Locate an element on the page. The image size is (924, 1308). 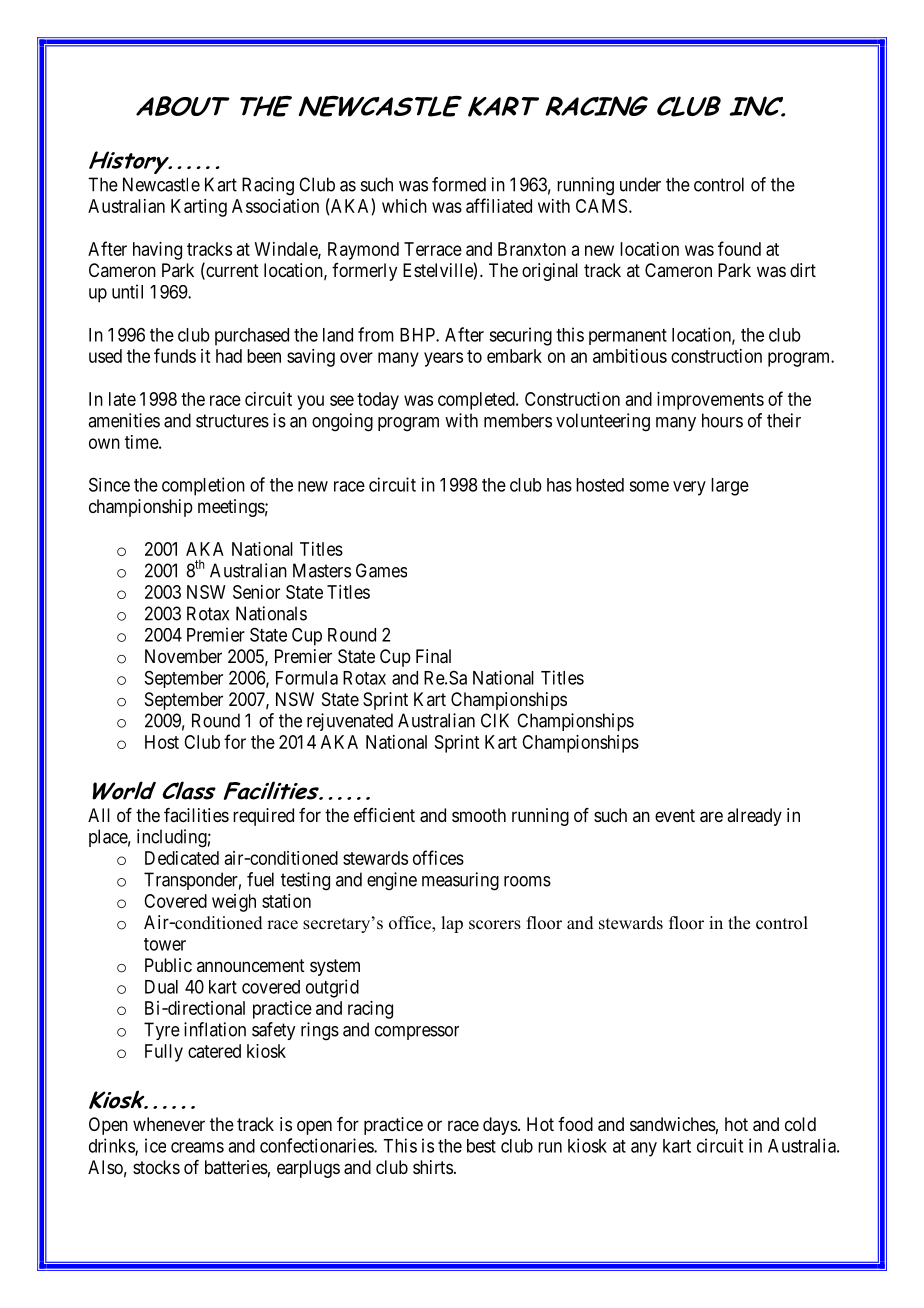
creams is located at coordinates (197, 1147).
